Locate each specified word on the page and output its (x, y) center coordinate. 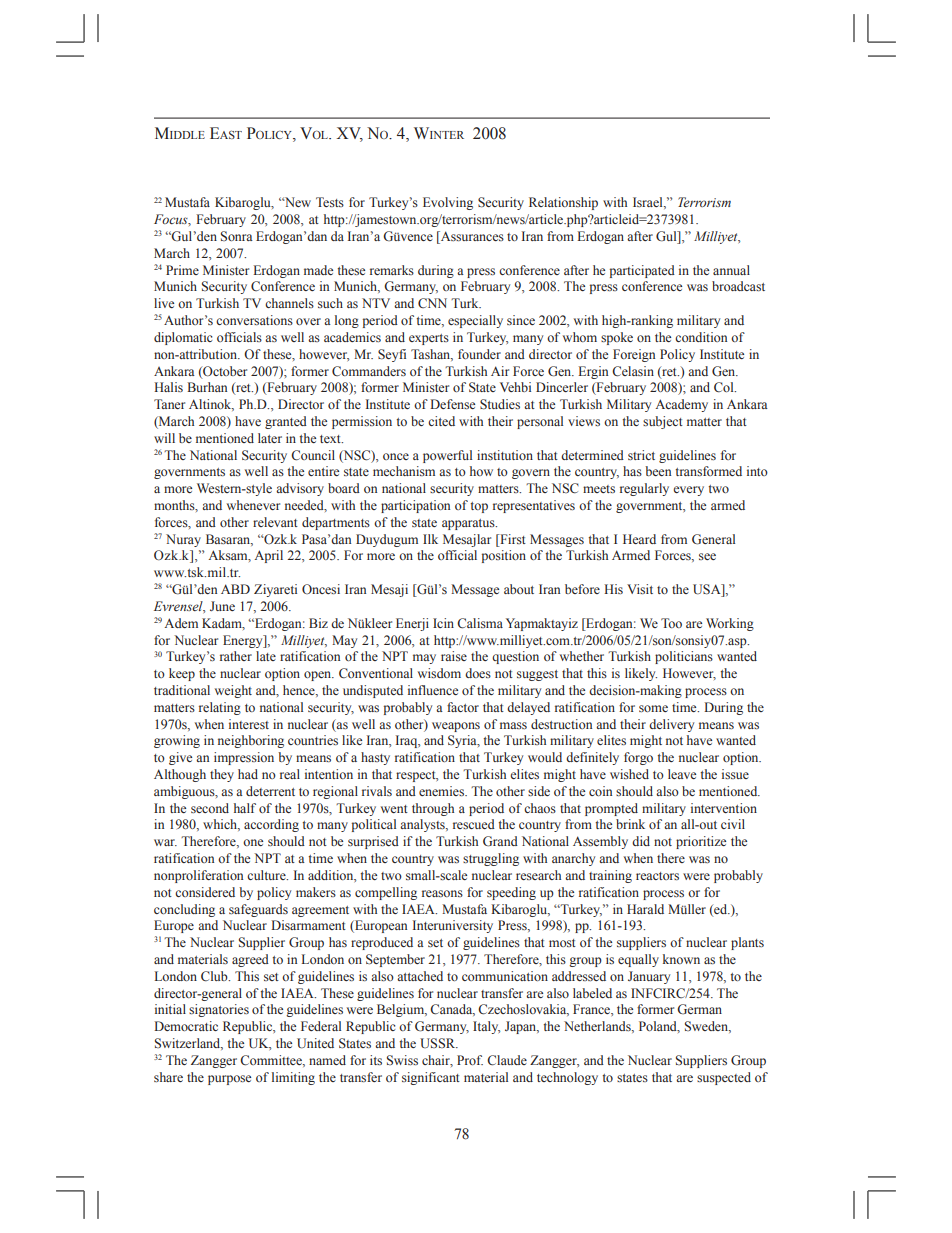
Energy (244, 641)
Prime (182, 270)
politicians (684, 657)
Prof (470, 1060)
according (271, 825)
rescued (474, 824)
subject (663, 422)
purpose (229, 1080)
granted (286, 422)
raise (454, 656)
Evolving (448, 203)
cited (441, 421)
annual (731, 270)
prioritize (701, 842)
